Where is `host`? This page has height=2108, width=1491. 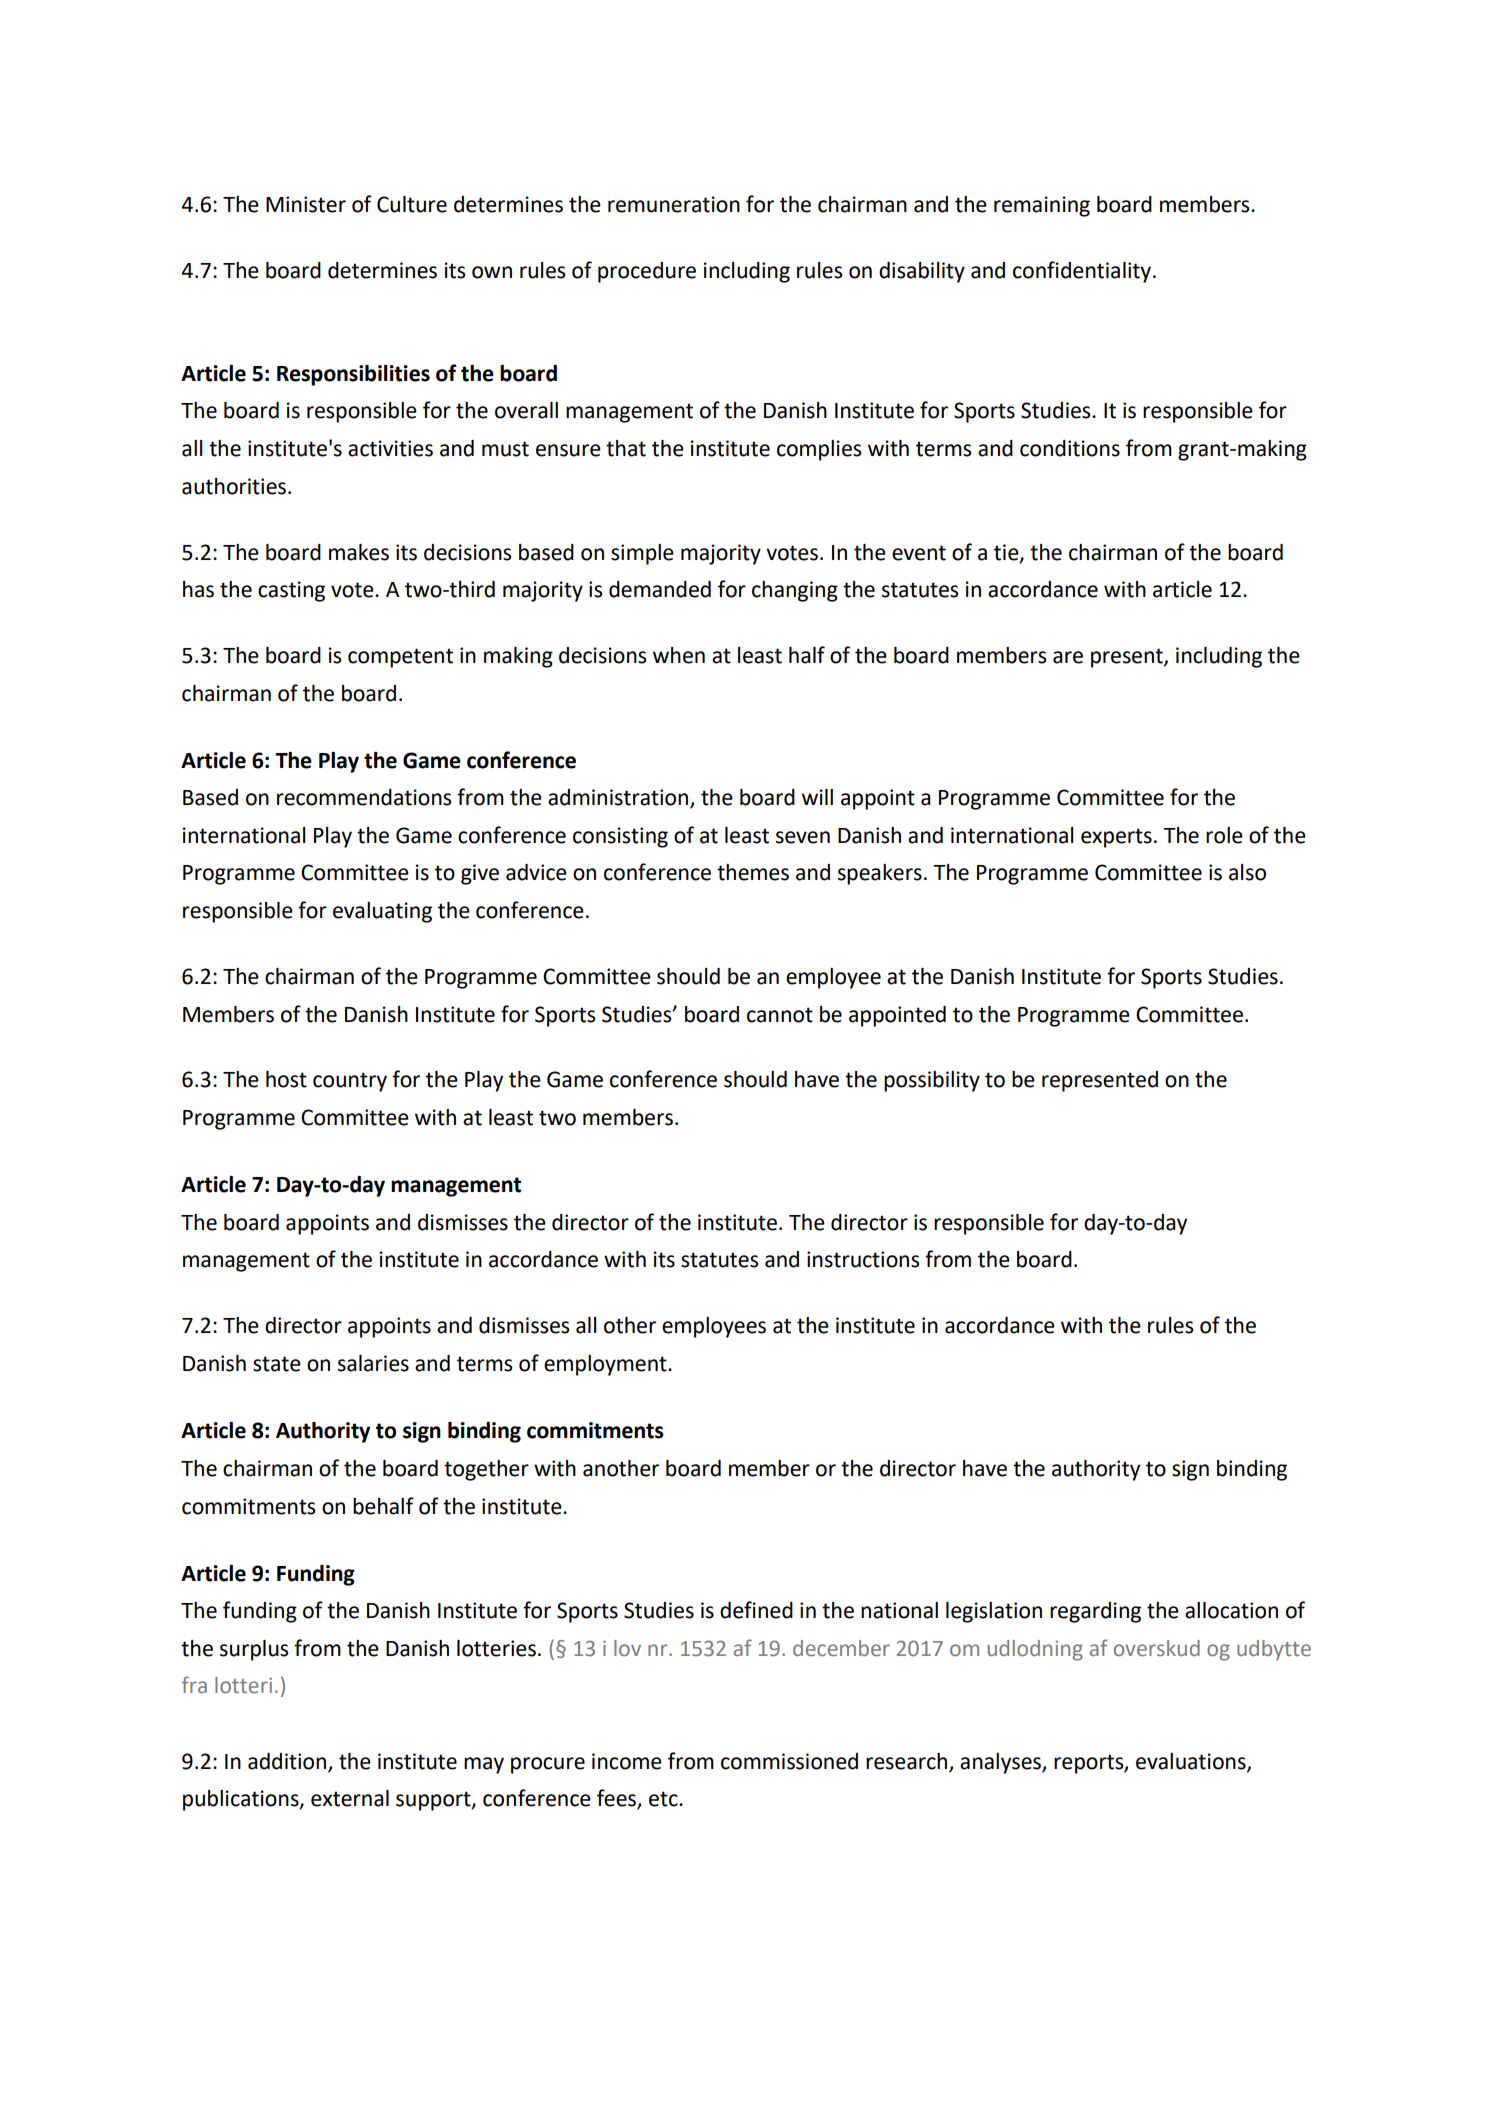 host is located at coordinates (286, 1079).
